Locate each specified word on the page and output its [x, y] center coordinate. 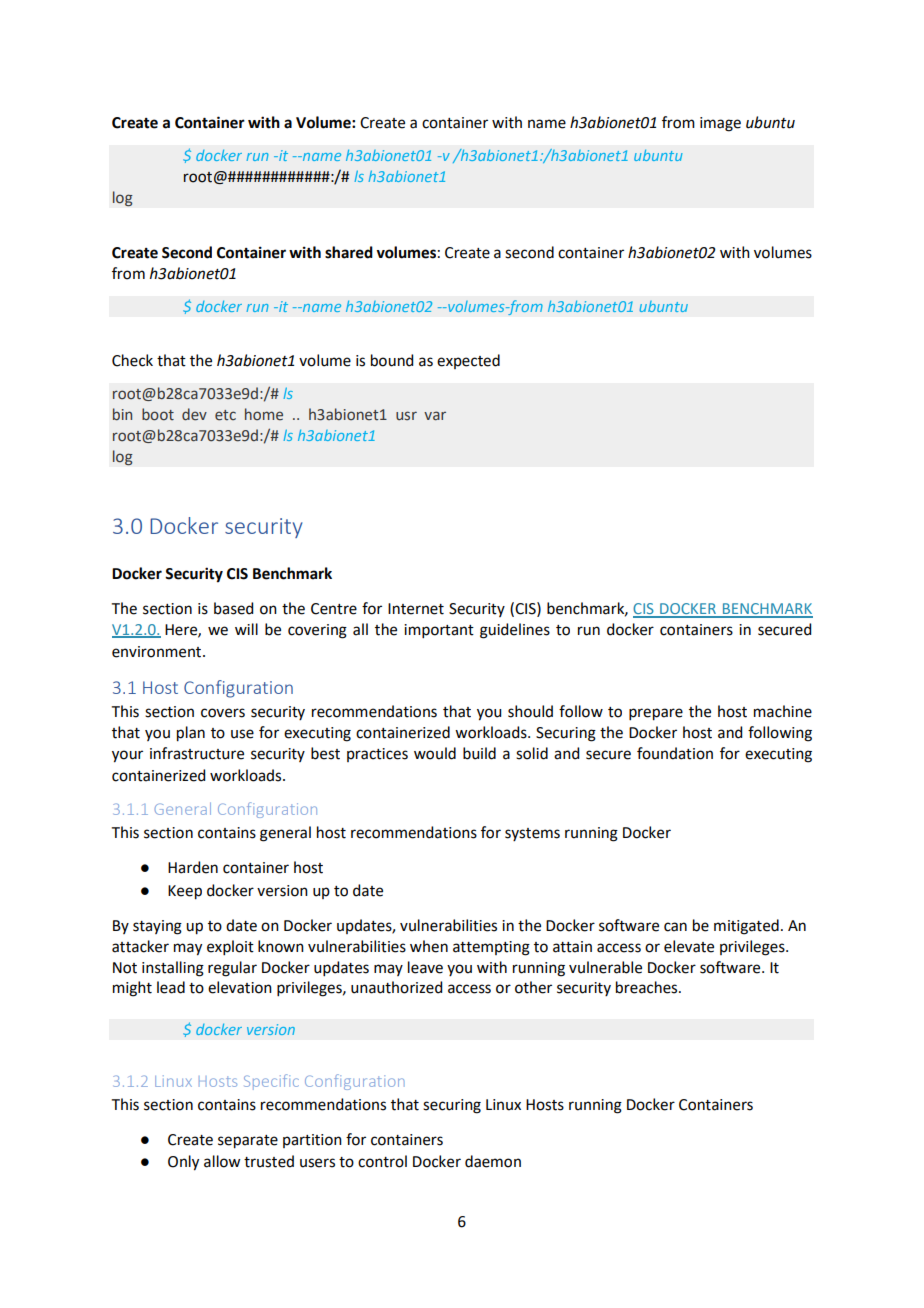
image [720, 124]
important [439, 631]
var [435, 416]
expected [468, 361]
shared [349, 252]
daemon [493, 1161]
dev [194, 414]
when [429, 946]
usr [406, 415]
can [675, 927]
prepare [656, 714]
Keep [185, 892]
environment [158, 652]
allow [222, 1161]
